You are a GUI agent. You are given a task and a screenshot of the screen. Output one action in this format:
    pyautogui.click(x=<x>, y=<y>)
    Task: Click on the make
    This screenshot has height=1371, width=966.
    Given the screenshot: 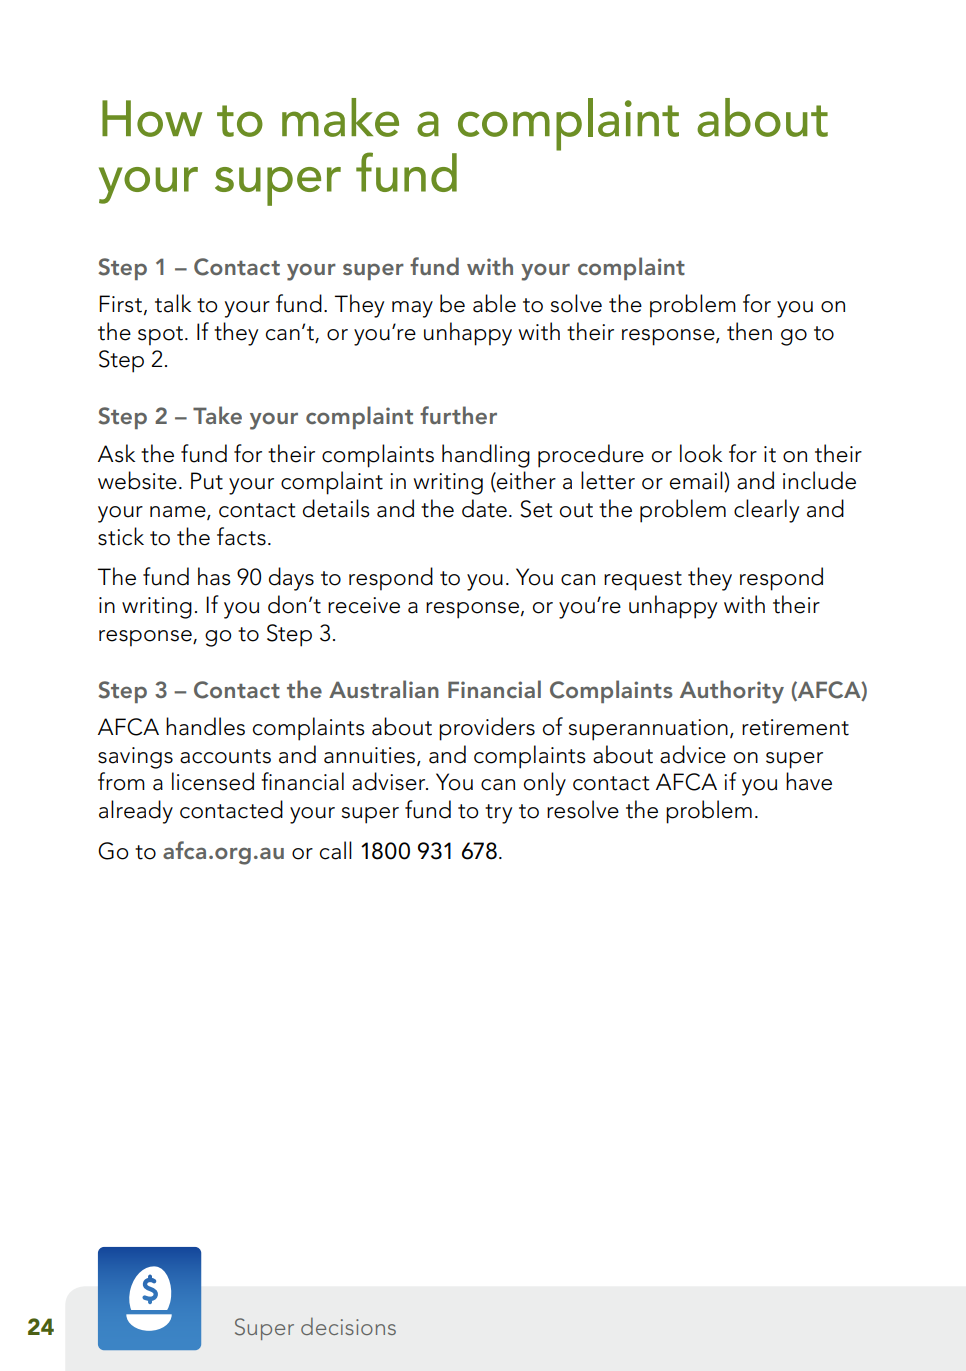 What is the action you would take?
    pyautogui.click(x=340, y=117)
